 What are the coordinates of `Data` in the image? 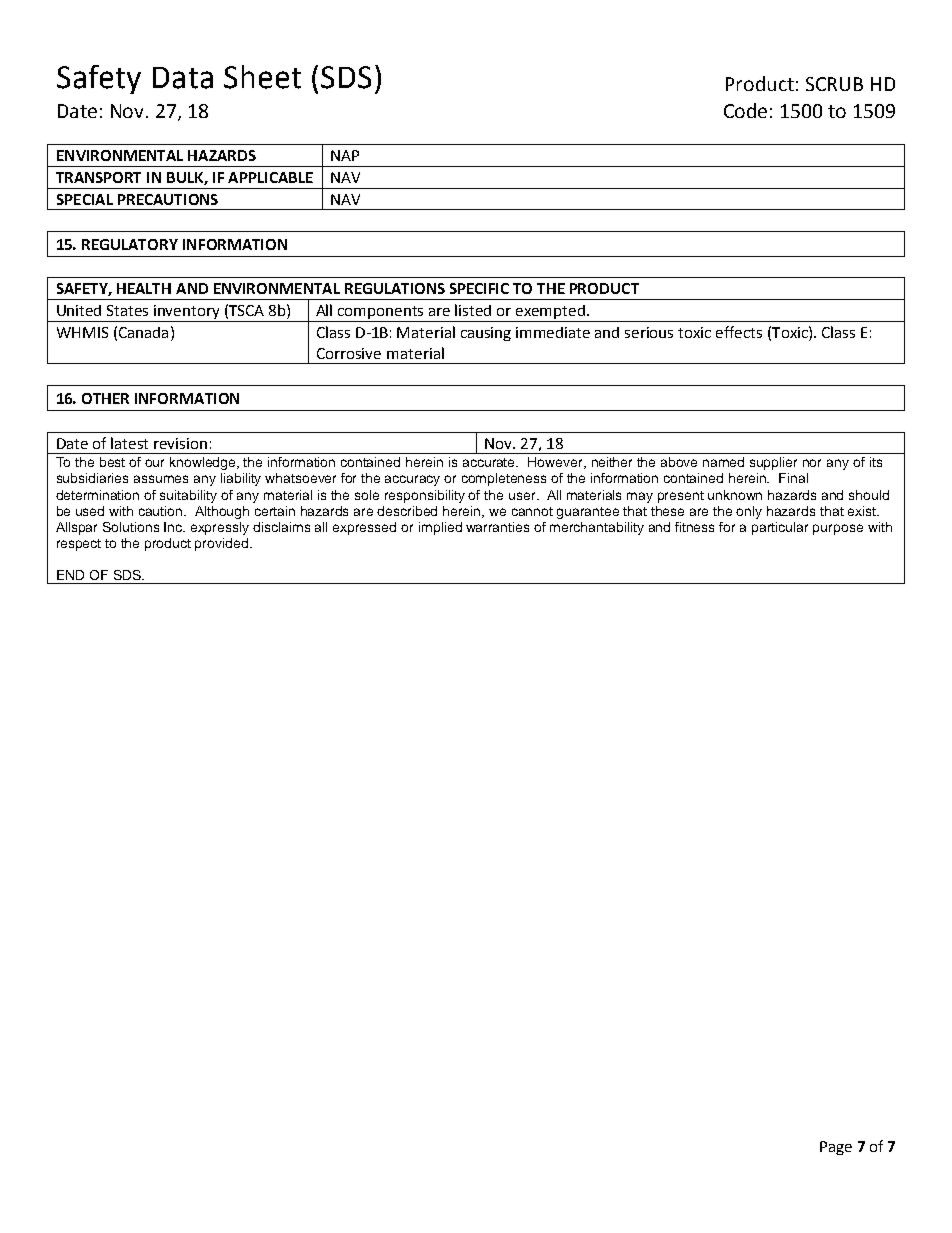 It's located at (183, 78).
